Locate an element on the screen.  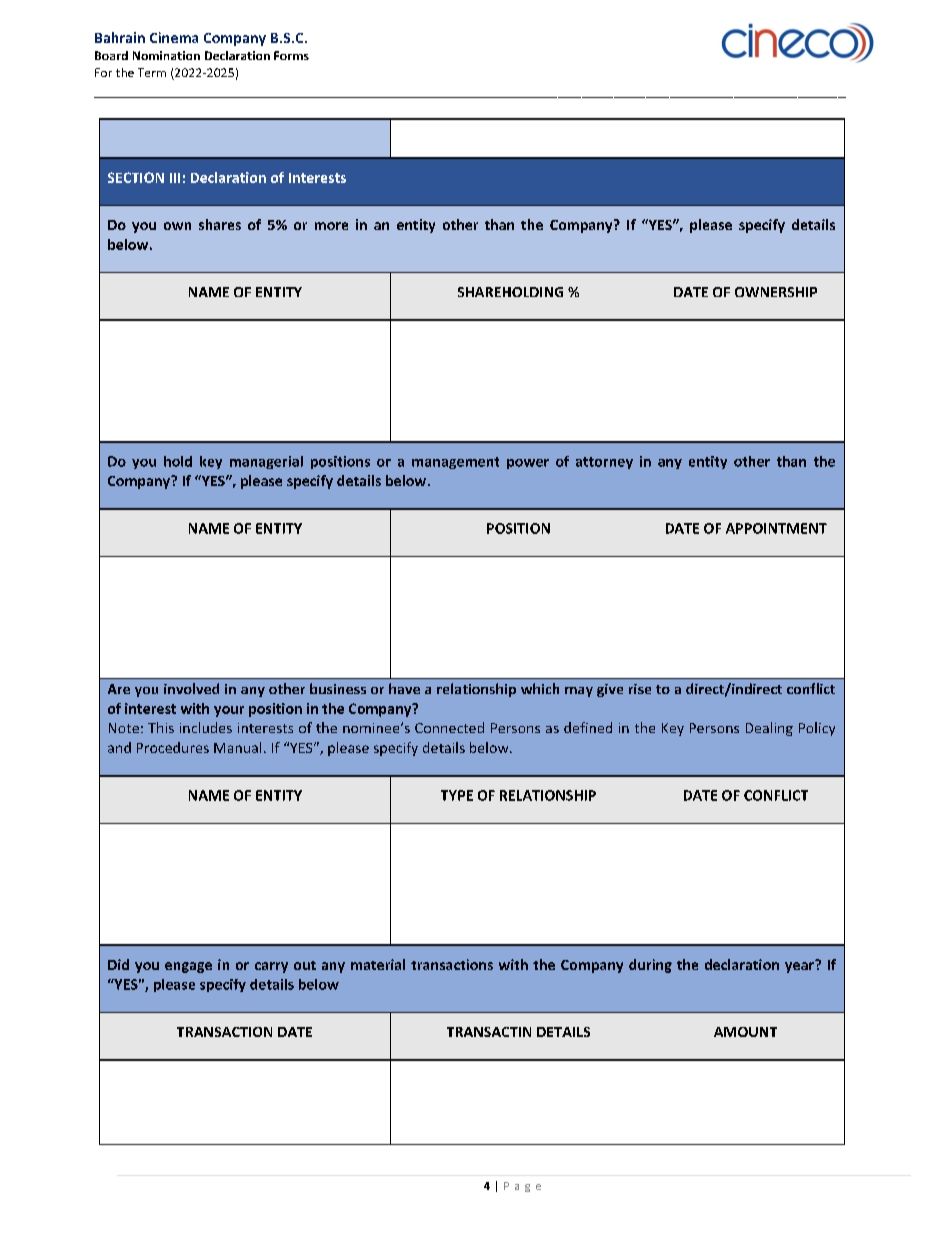
attorney is located at coordinates (604, 463).
